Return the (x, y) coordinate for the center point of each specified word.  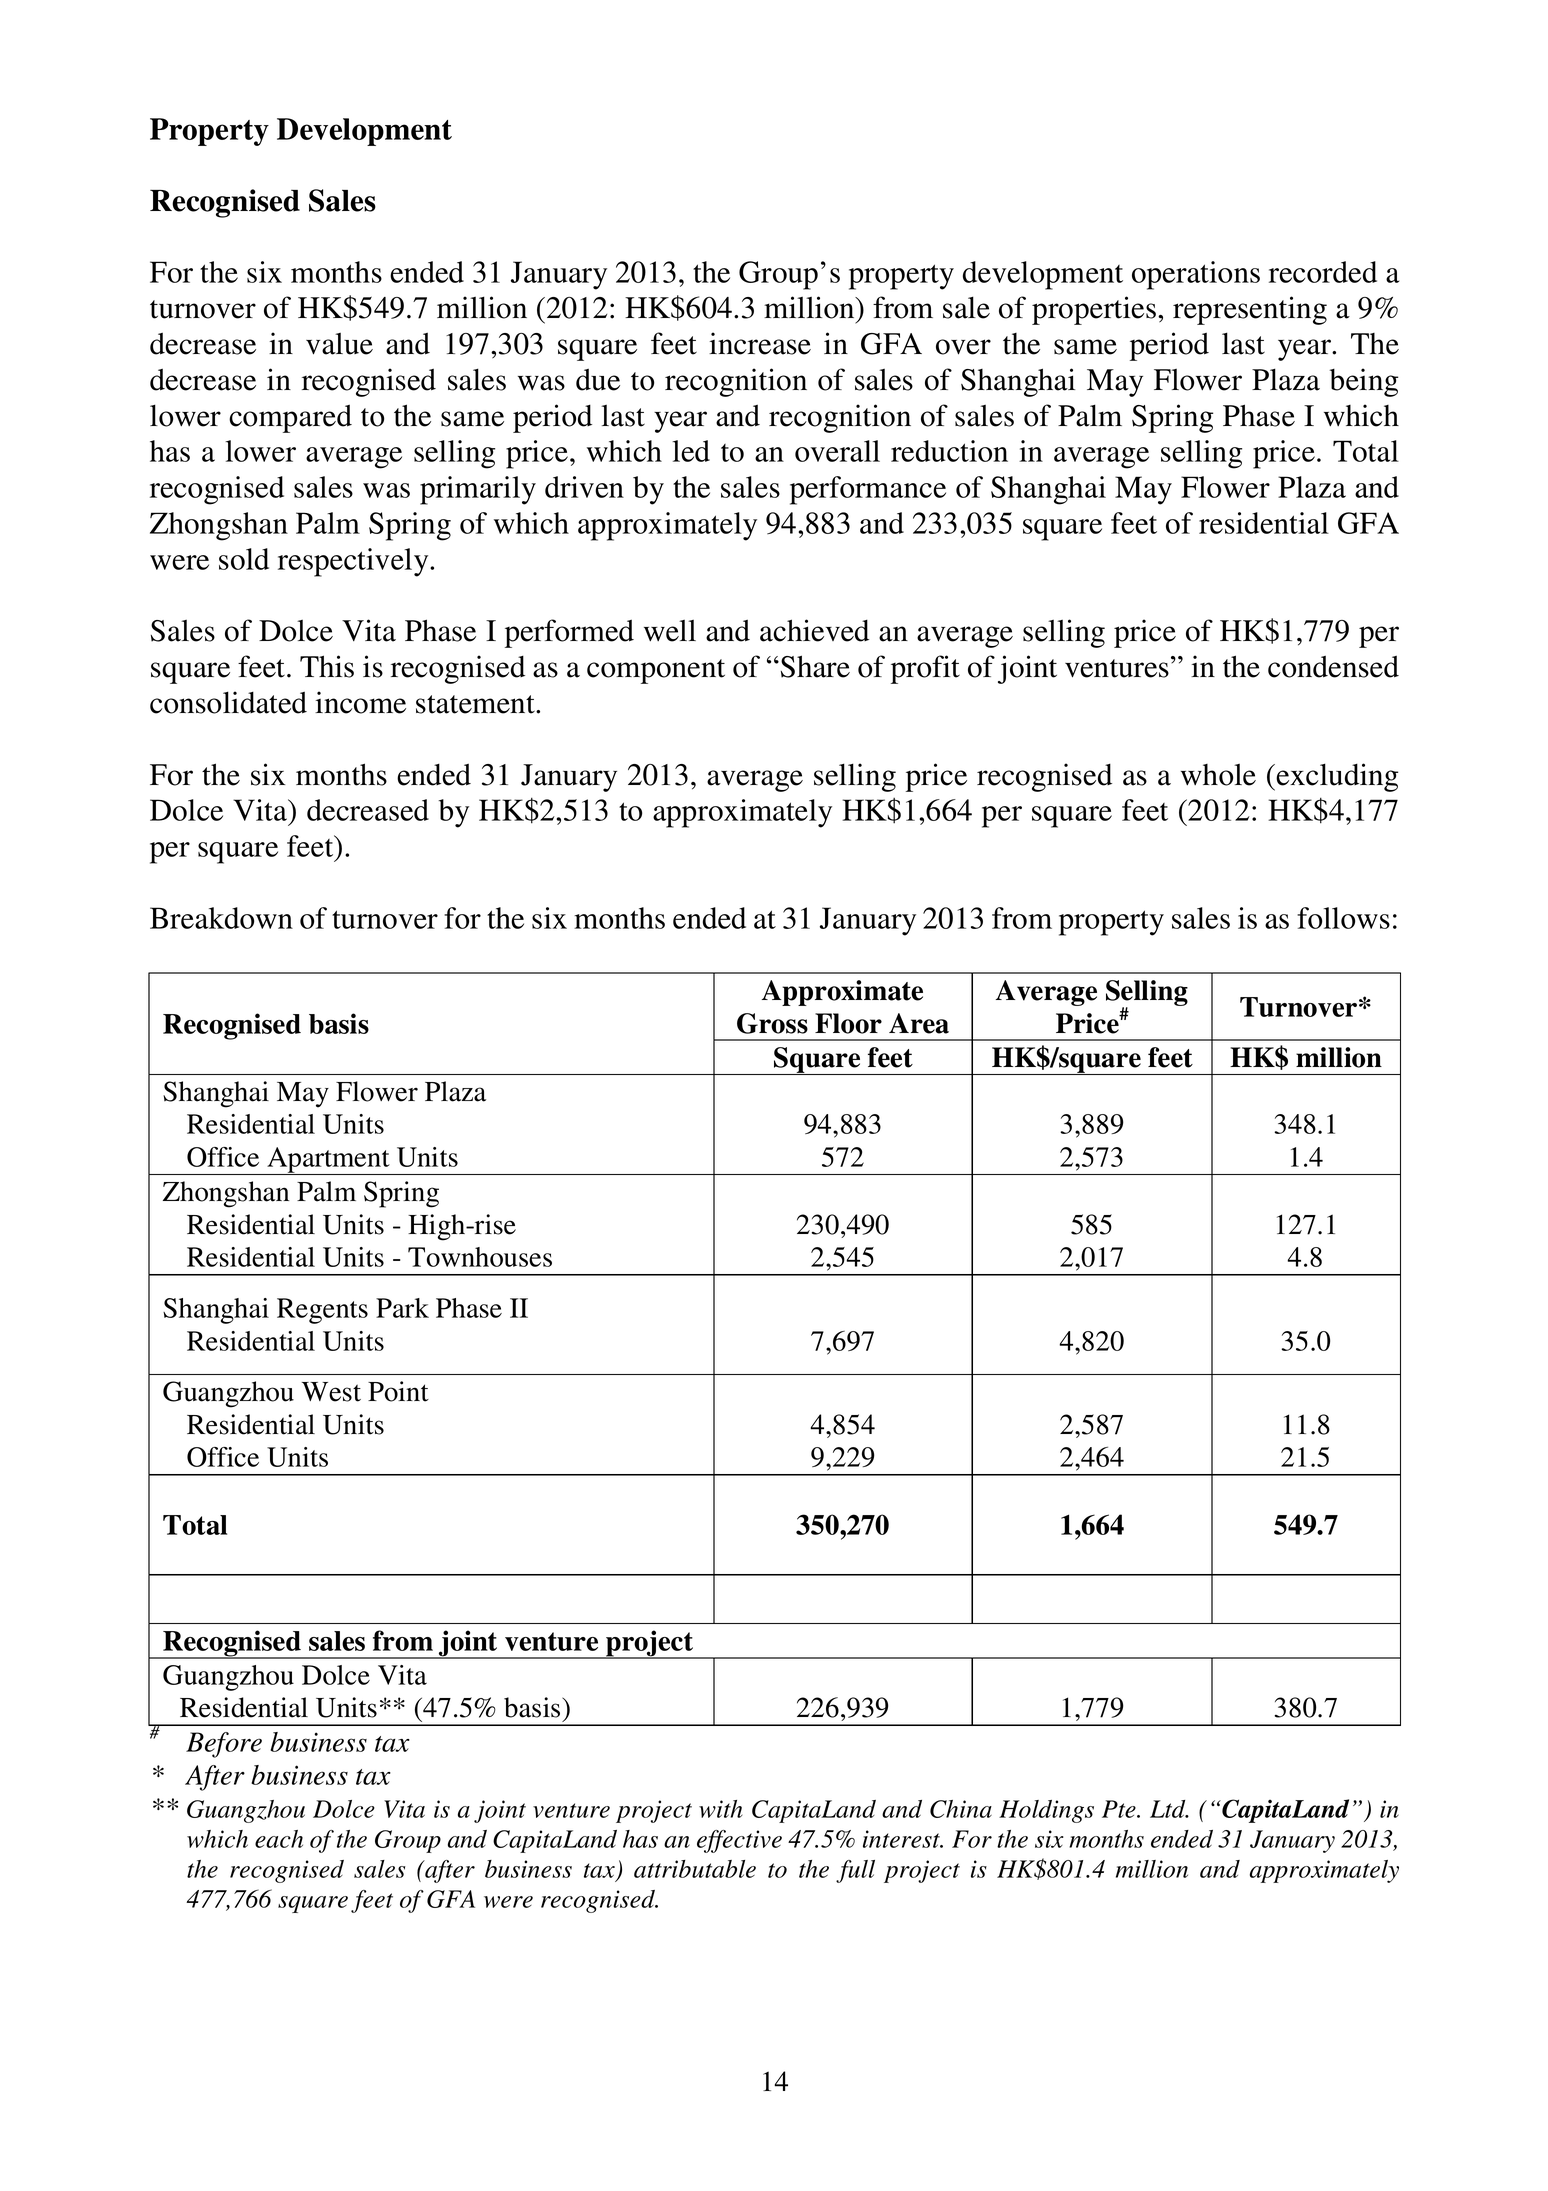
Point (398, 1391)
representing (1250, 310)
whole (1218, 775)
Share (814, 666)
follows (1343, 918)
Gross (772, 1023)
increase (760, 343)
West (331, 1392)
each (279, 1839)
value (339, 344)
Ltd (1169, 1809)
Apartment (328, 1161)
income (360, 702)
